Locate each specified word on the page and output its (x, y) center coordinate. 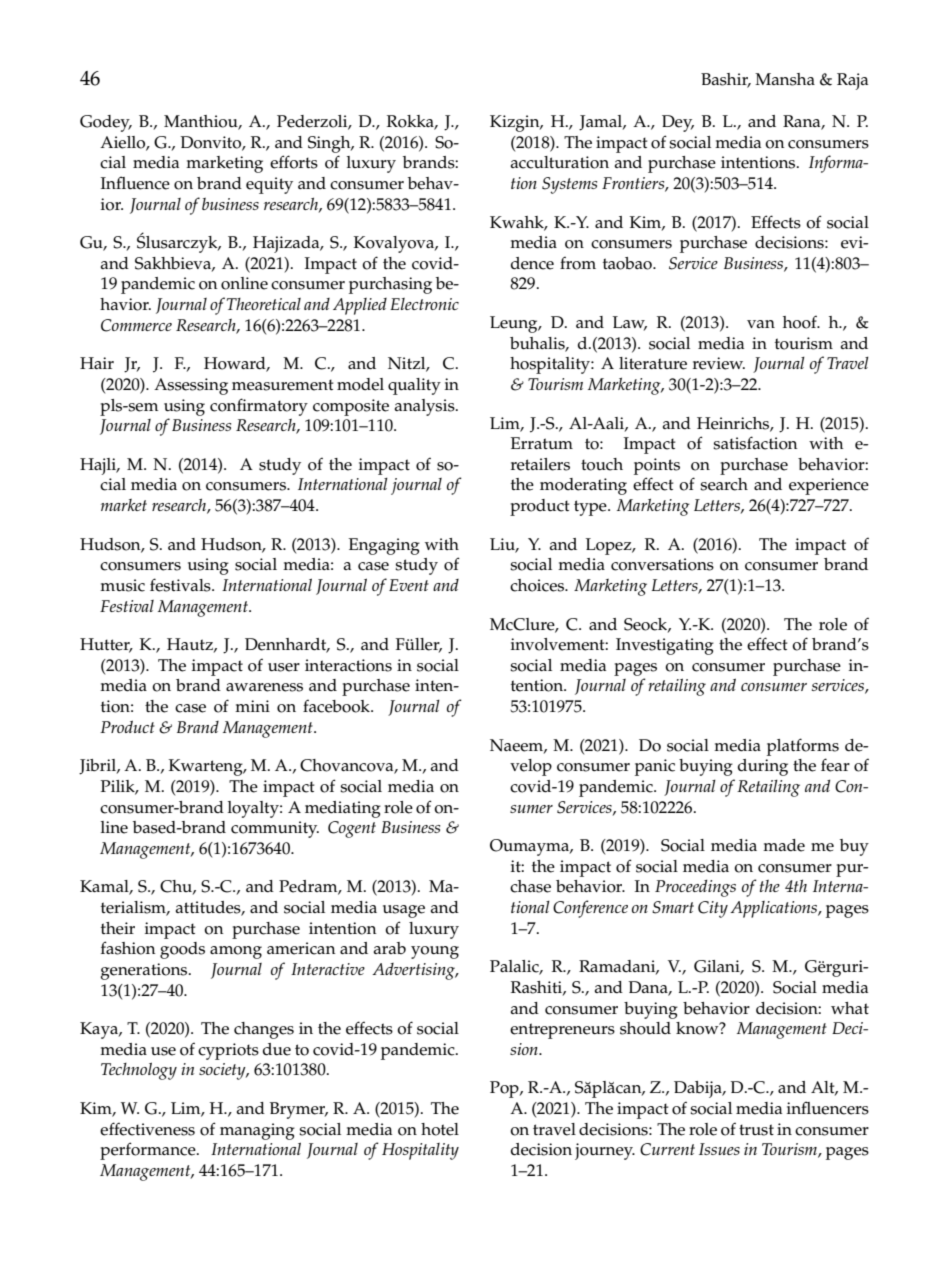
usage (404, 911)
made (784, 845)
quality (414, 386)
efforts (294, 162)
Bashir (726, 80)
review (719, 363)
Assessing (191, 386)
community (275, 829)
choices (538, 585)
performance (149, 1151)
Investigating (665, 646)
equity (269, 185)
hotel (440, 1129)
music (122, 585)
